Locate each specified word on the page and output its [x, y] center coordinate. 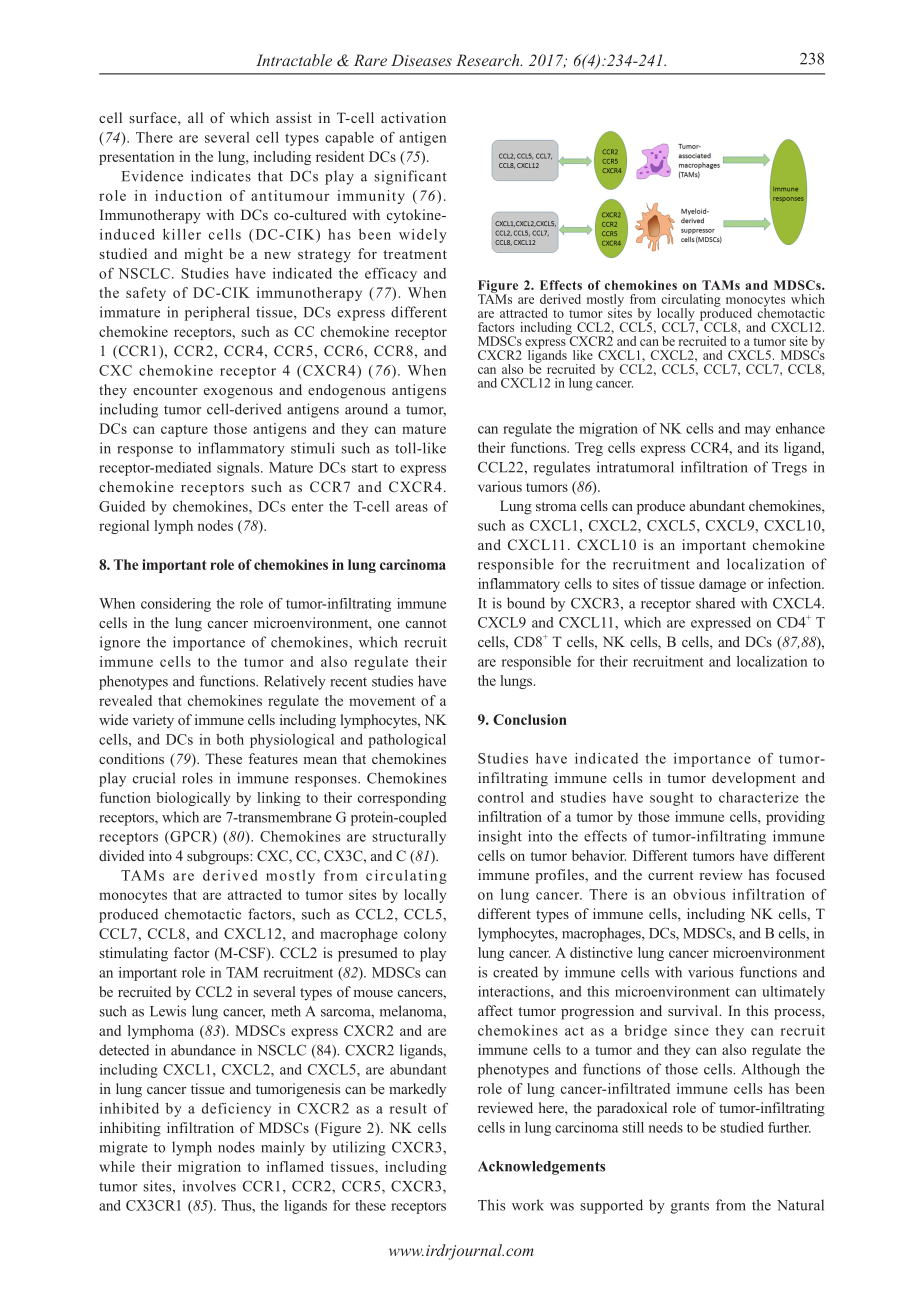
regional [124, 527]
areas [412, 508]
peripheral [217, 313]
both [230, 739]
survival [694, 1010]
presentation [136, 158]
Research [489, 60]
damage [722, 585]
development [754, 779]
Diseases [421, 60]
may [758, 431]
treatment [415, 254]
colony [425, 935]
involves [209, 1186]
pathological [407, 741]
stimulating [133, 954]
